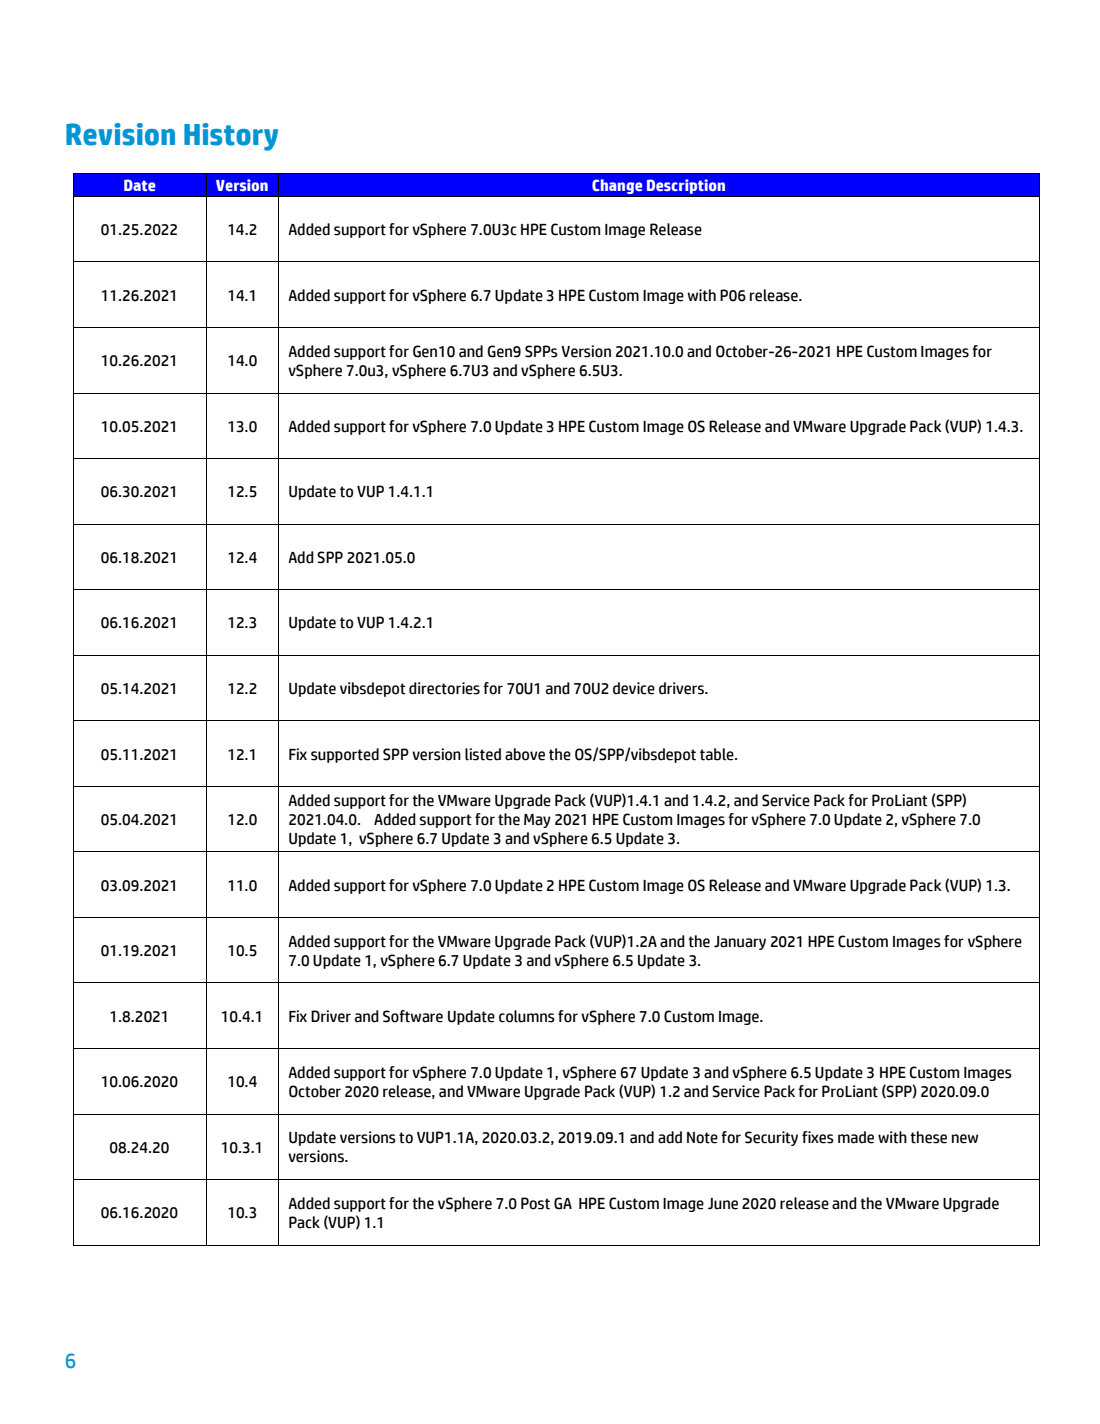 Image resolution: width=1100 pixels, height=1424 pixels. Describe the element at coordinates (231, 137) in the document. I see `History` at that location.
